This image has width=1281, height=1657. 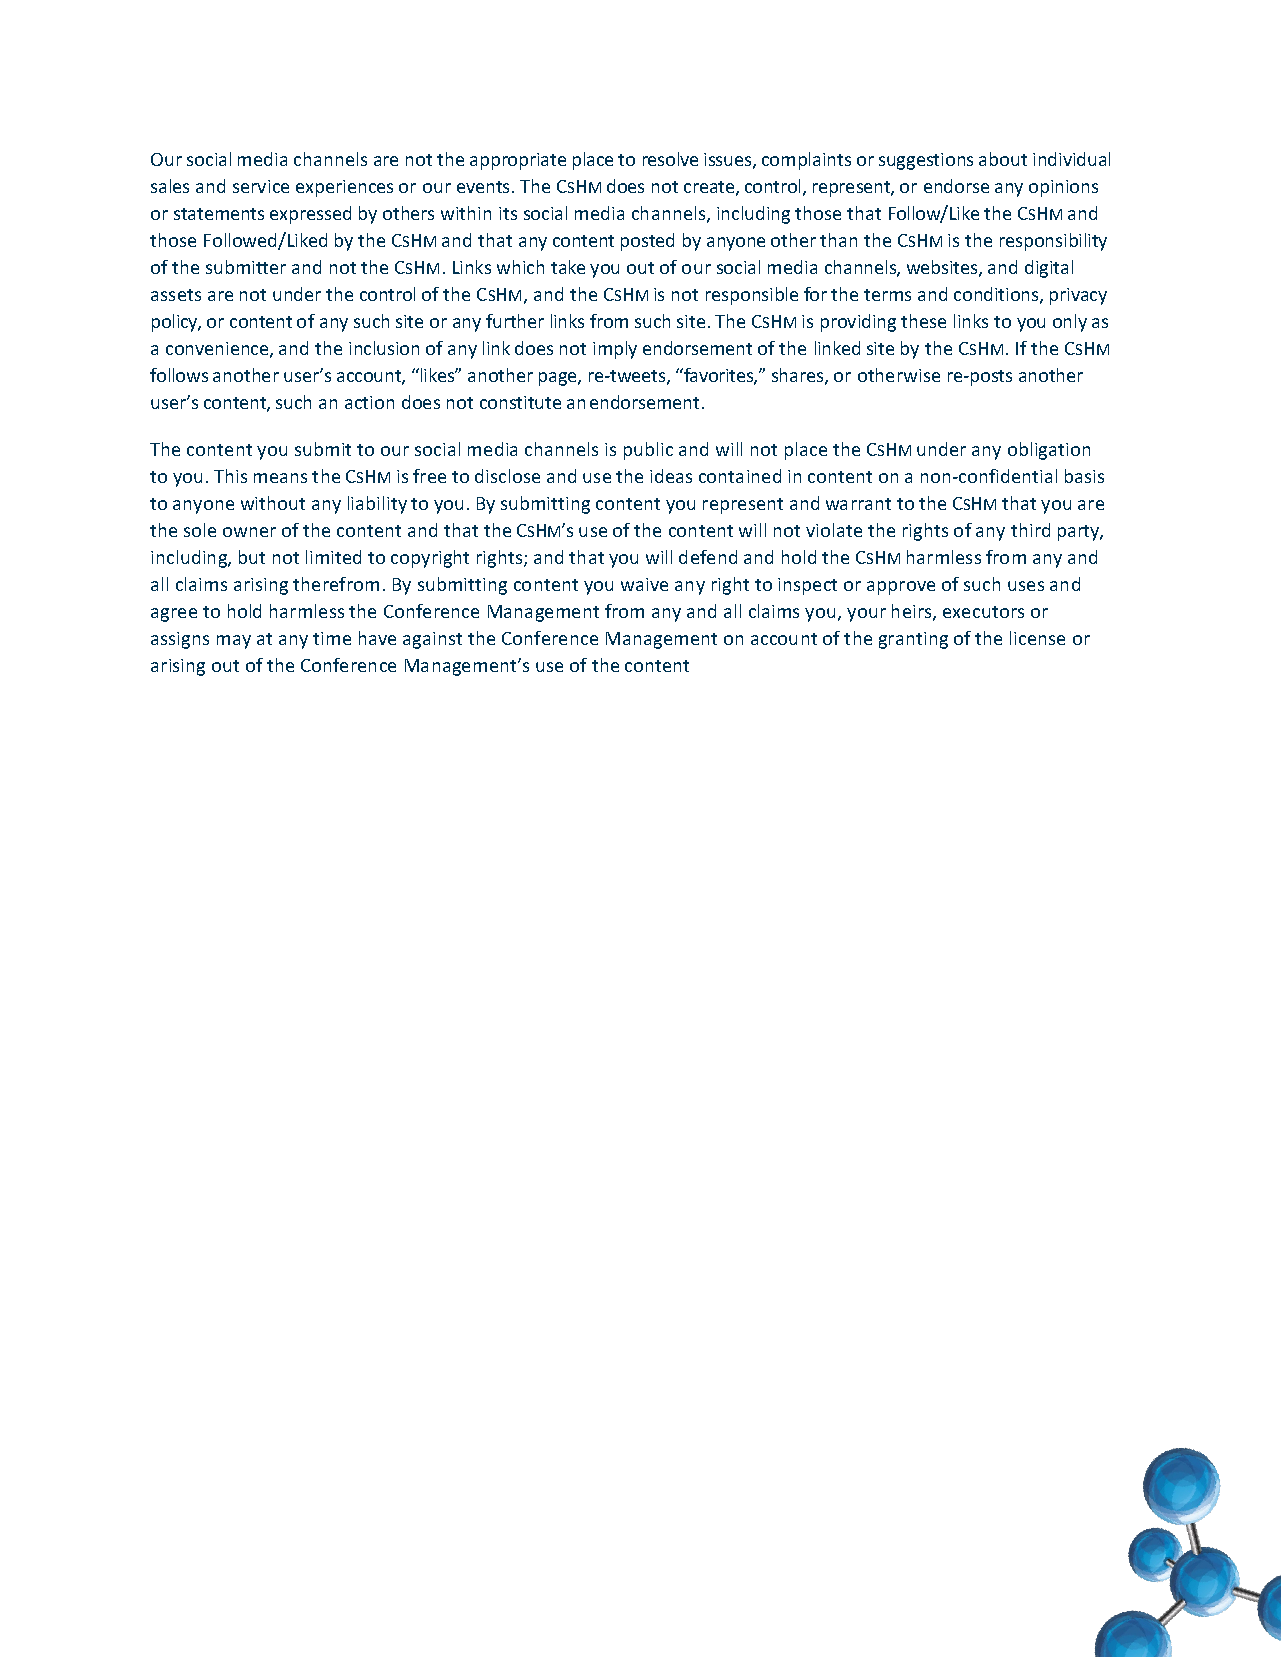 What do you see at coordinates (1049, 451) in the image?
I see `obligation` at bounding box center [1049, 451].
